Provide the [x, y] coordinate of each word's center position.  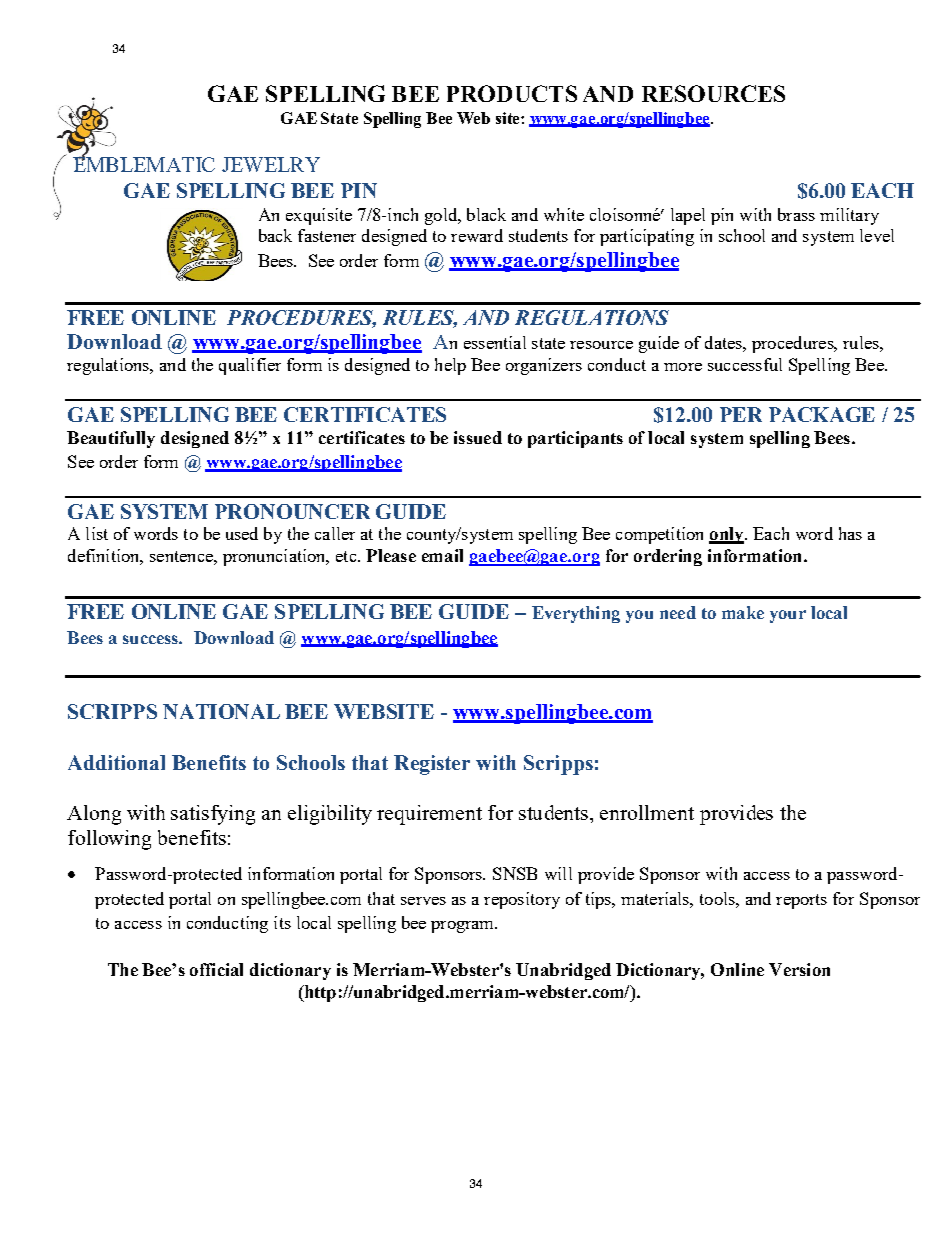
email [442, 555]
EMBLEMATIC [144, 163]
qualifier [250, 366]
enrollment [647, 812]
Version [799, 969]
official [216, 969]
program [464, 927]
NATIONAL [221, 711]
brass [796, 214]
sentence [182, 556]
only [727, 535]
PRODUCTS [512, 93]
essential [495, 342]
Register [432, 765]
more [683, 367]
